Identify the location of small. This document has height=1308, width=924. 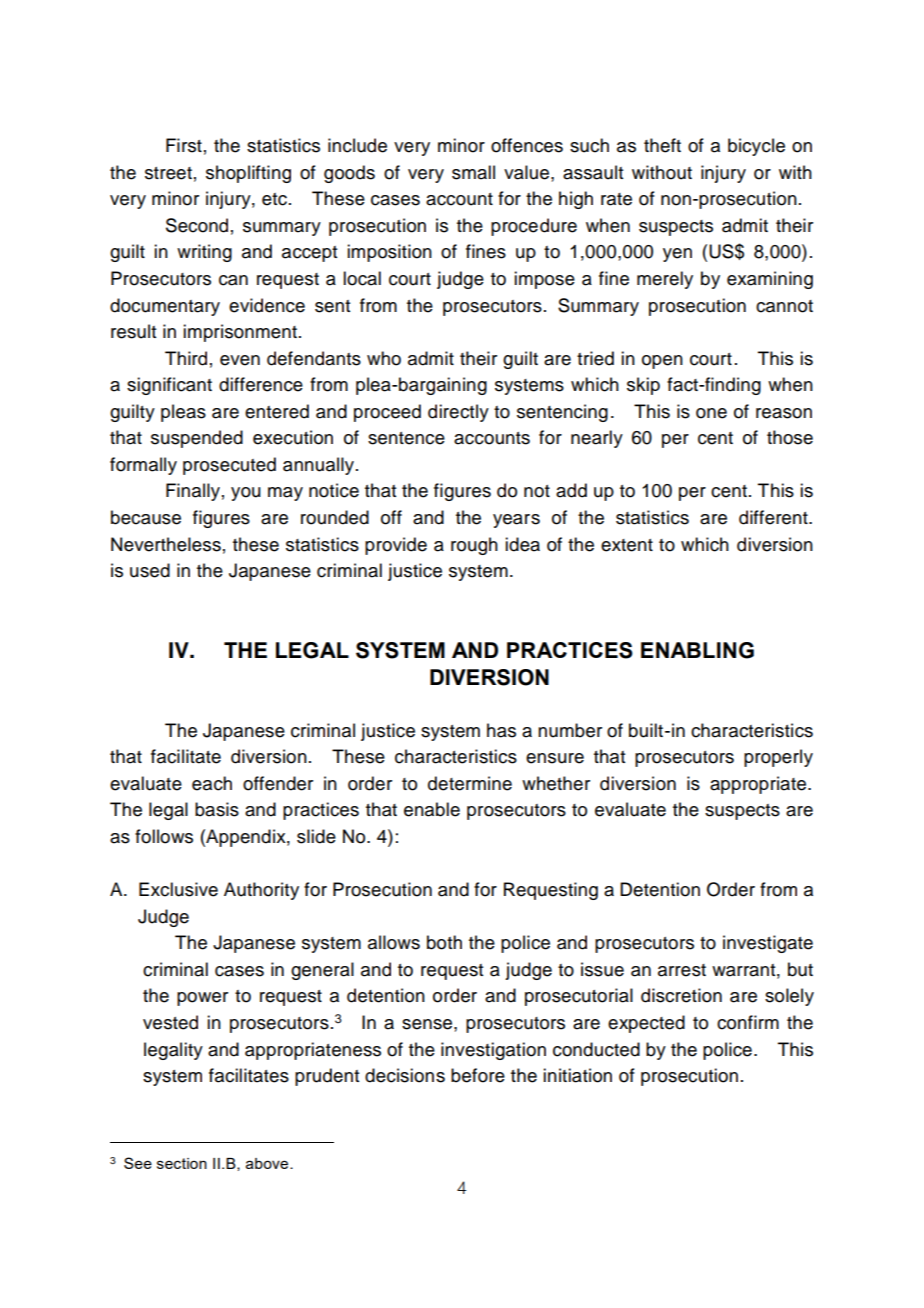
(473, 172).
